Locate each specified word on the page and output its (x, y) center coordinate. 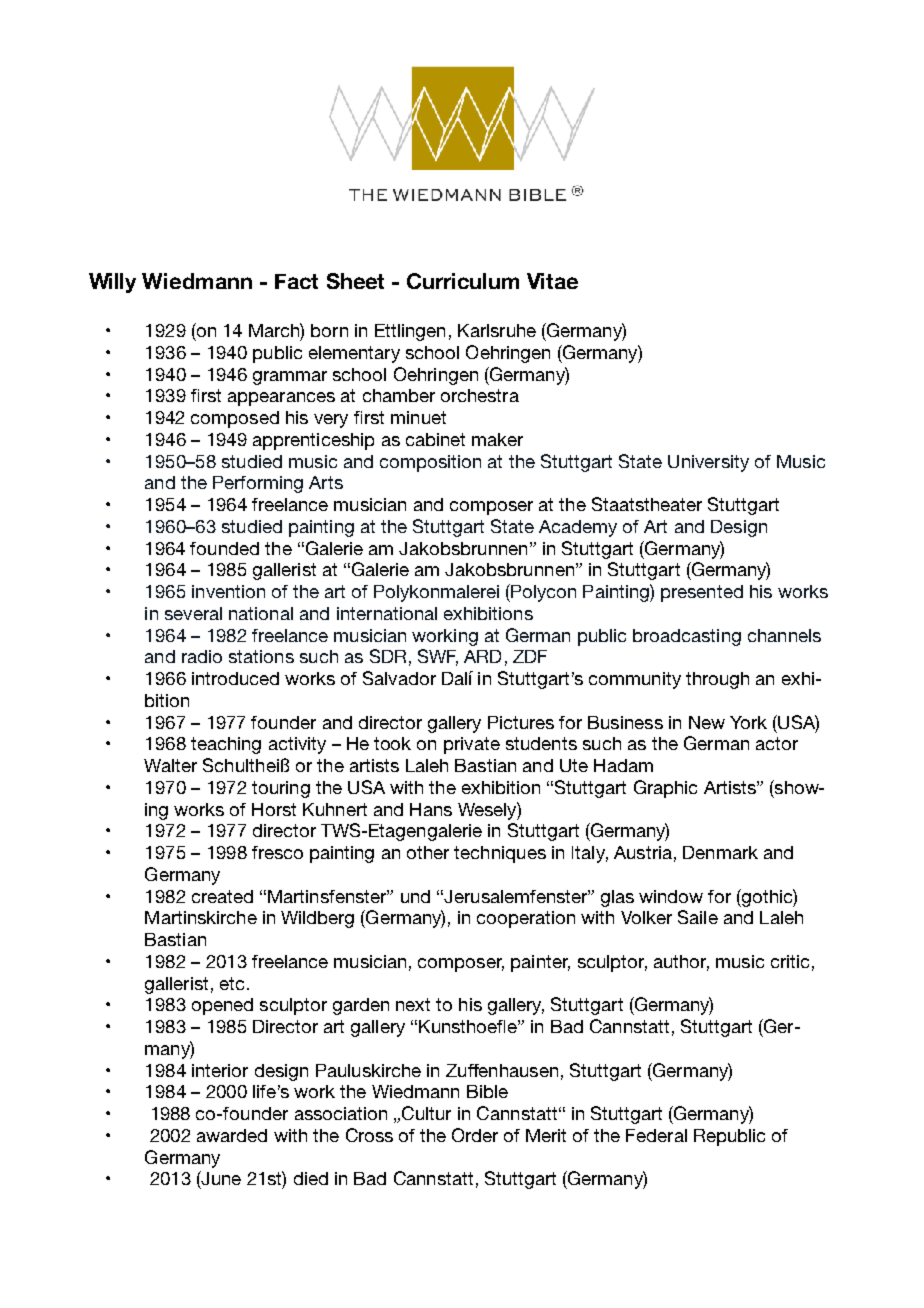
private (472, 745)
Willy (112, 283)
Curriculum (463, 281)
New (707, 722)
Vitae (552, 281)
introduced (235, 678)
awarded (232, 1135)
